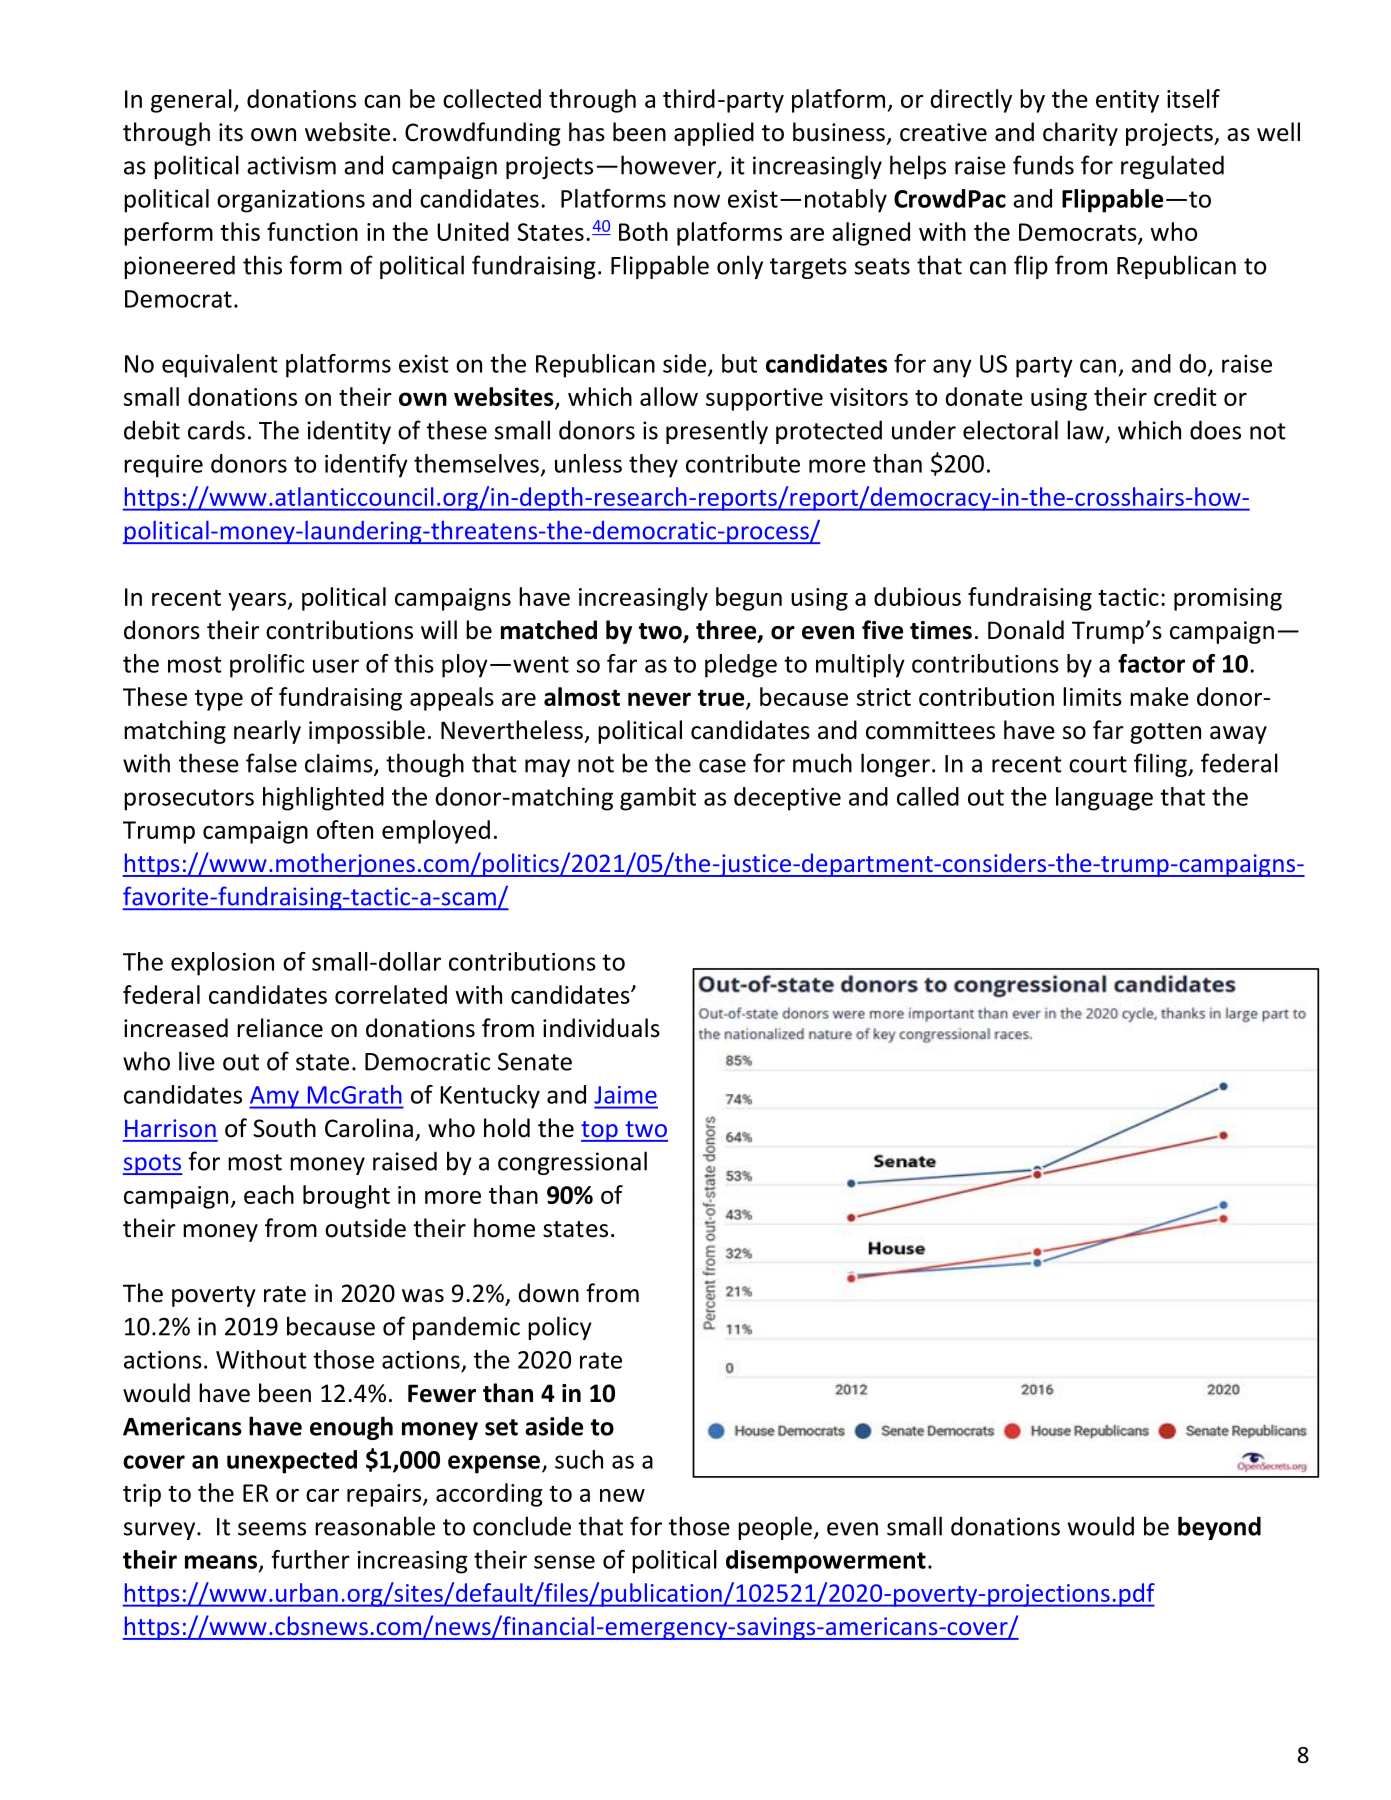 Image resolution: width=1391 pixels, height=1800 pixels. I want to click on promising, so click(1228, 599).
